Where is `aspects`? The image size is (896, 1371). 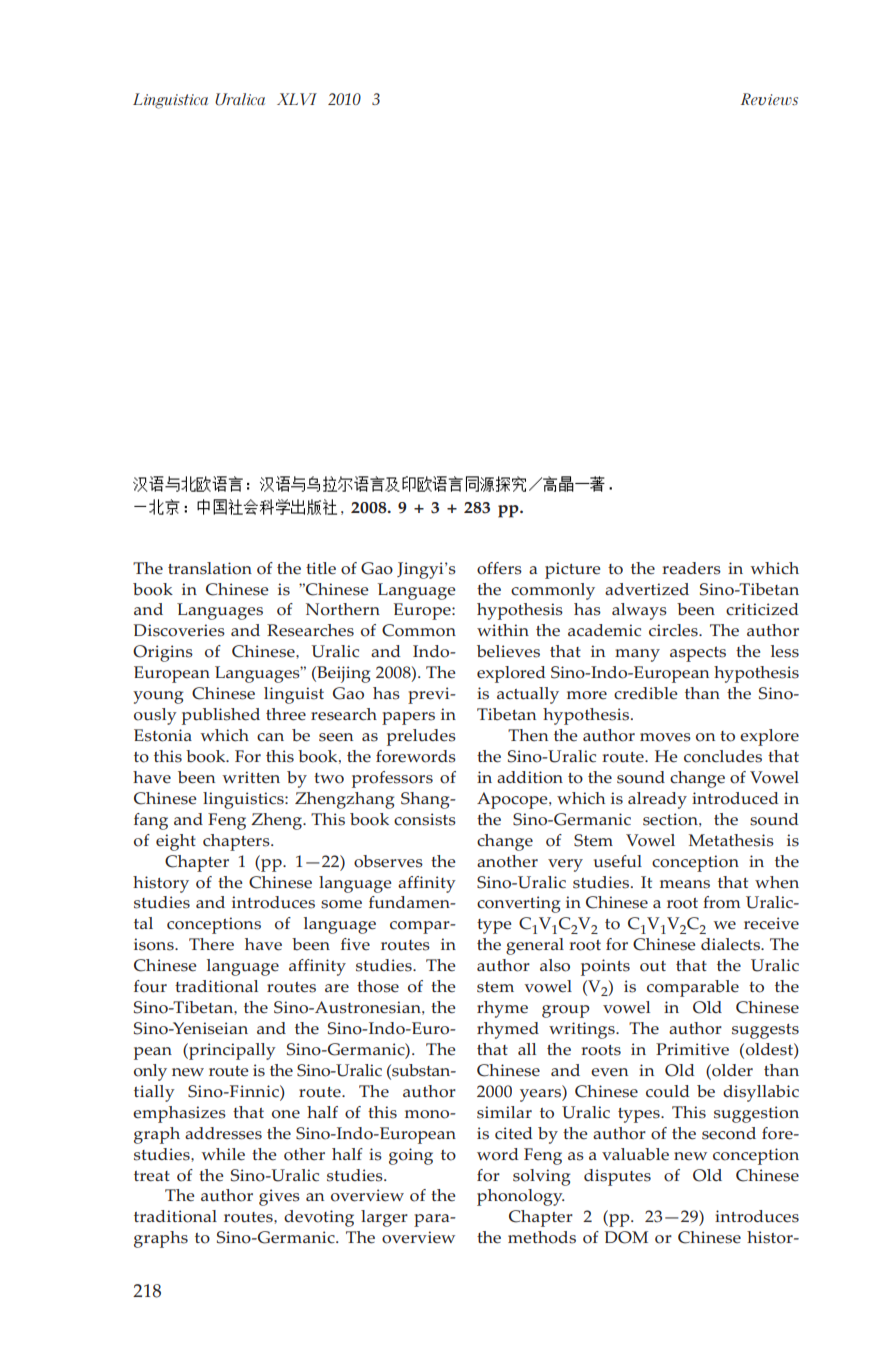 aspects is located at coordinates (698, 654).
